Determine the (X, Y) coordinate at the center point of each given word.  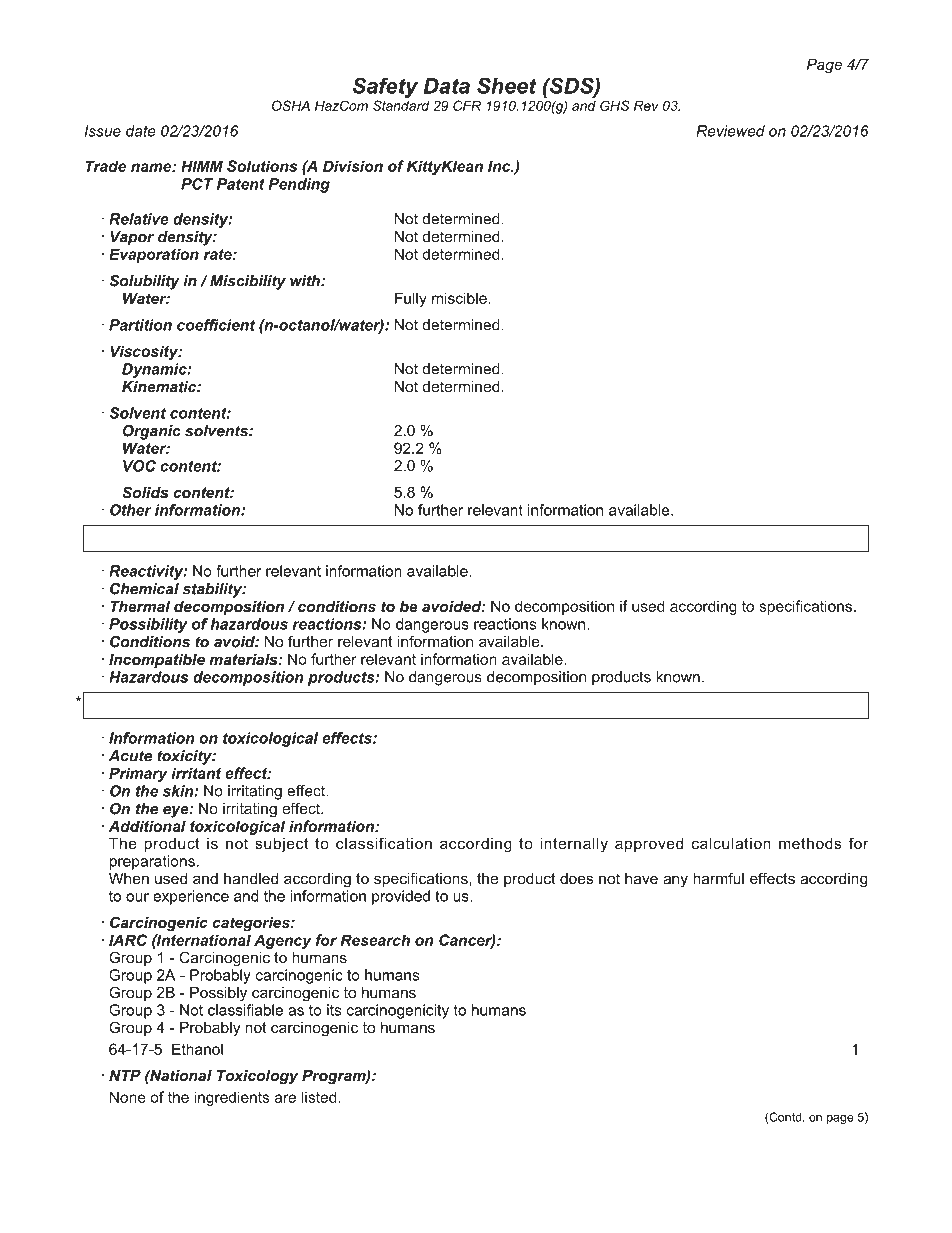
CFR (467, 105)
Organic (152, 432)
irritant (196, 773)
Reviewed (730, 131)
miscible (460, 298)
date (141, 131)
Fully (411, 299)
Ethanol (197, 1048)
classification (384, 843)
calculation (731, 843)
